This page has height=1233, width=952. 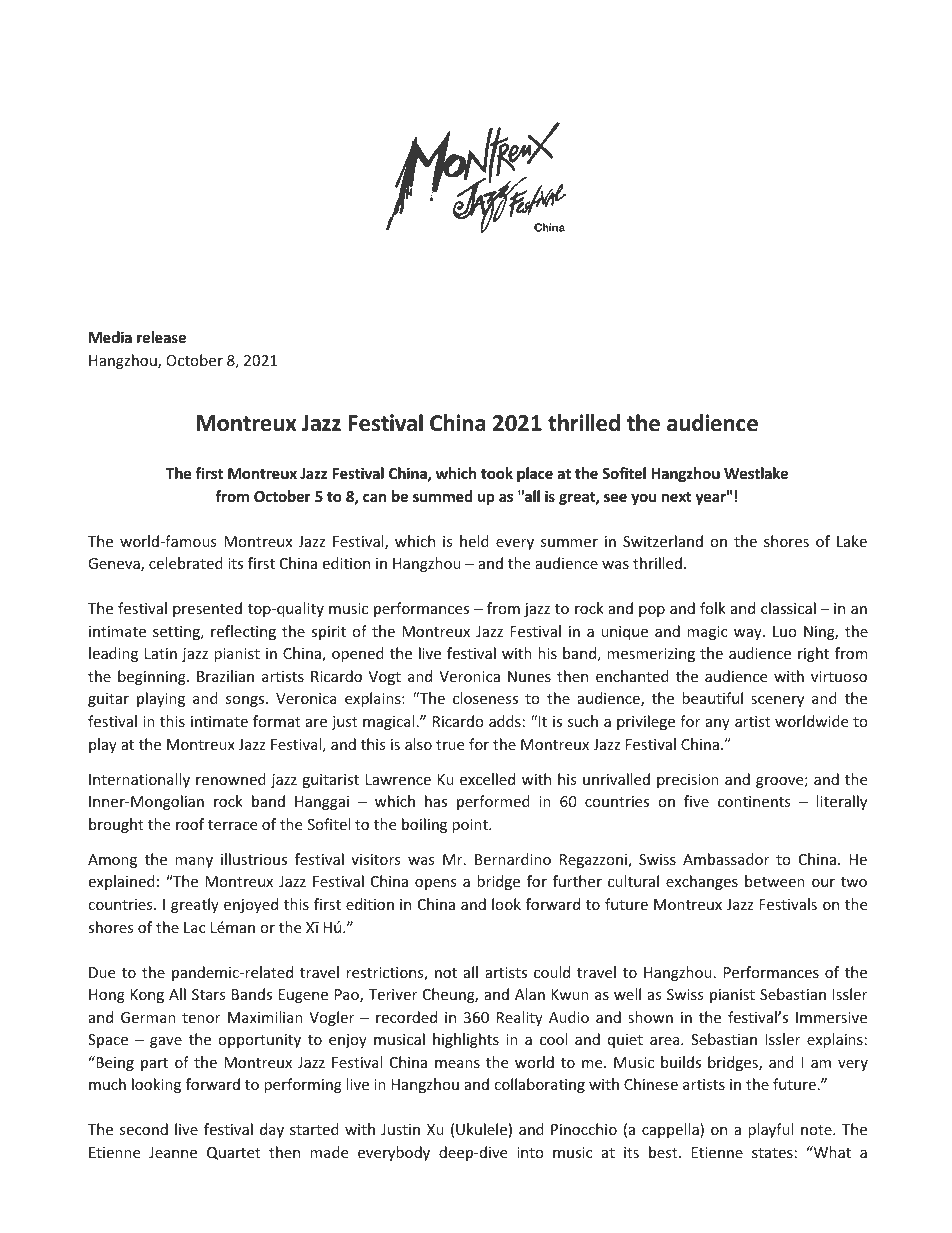 What do you see at coordinates (677, 497) in the page?
I see `next` at bounding box center [677, 497].
